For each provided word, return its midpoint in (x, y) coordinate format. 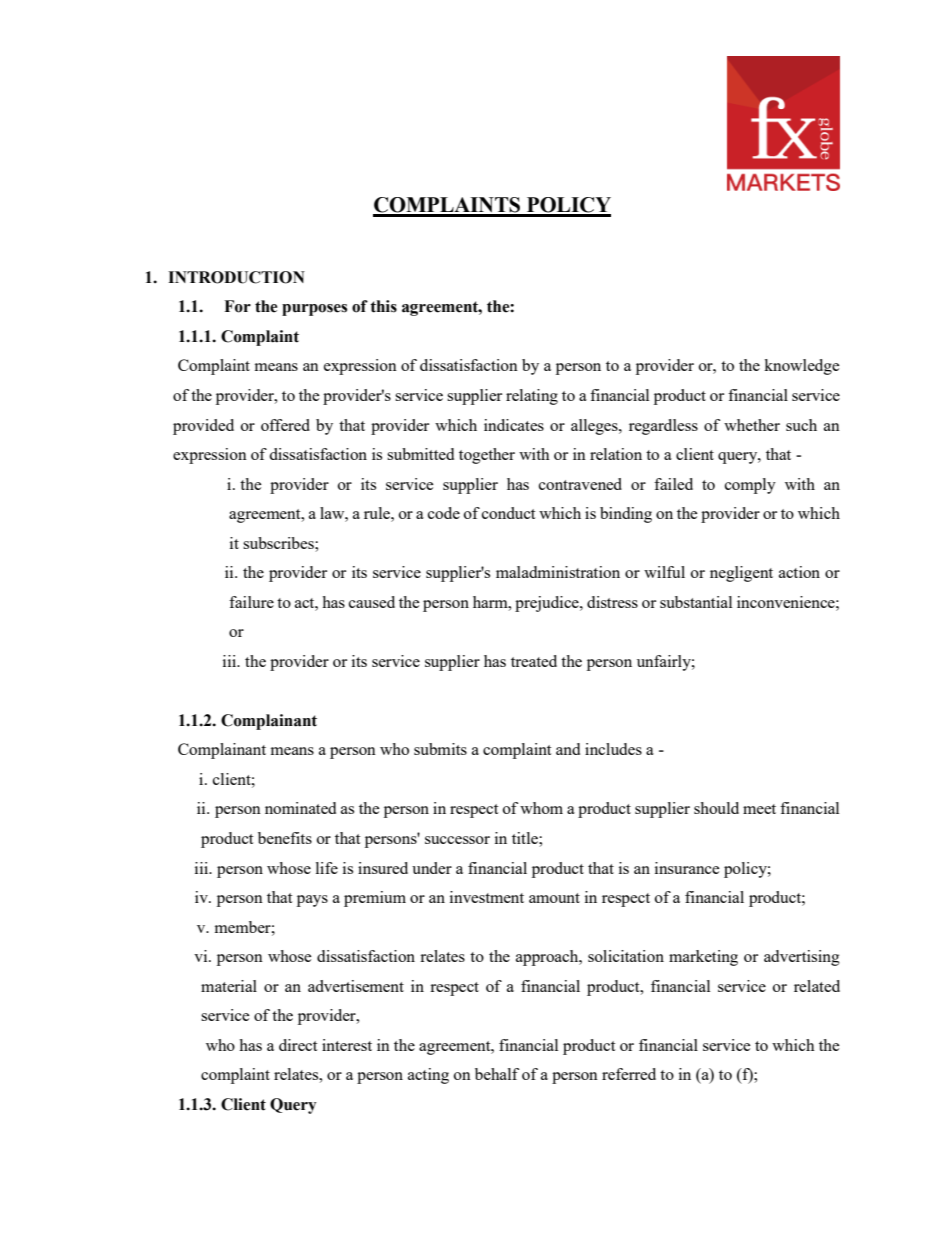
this (383, 306)
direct (298, 1045)
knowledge (802, 367)
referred (629, 1074)
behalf (497, 1074)
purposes (314, 310)
